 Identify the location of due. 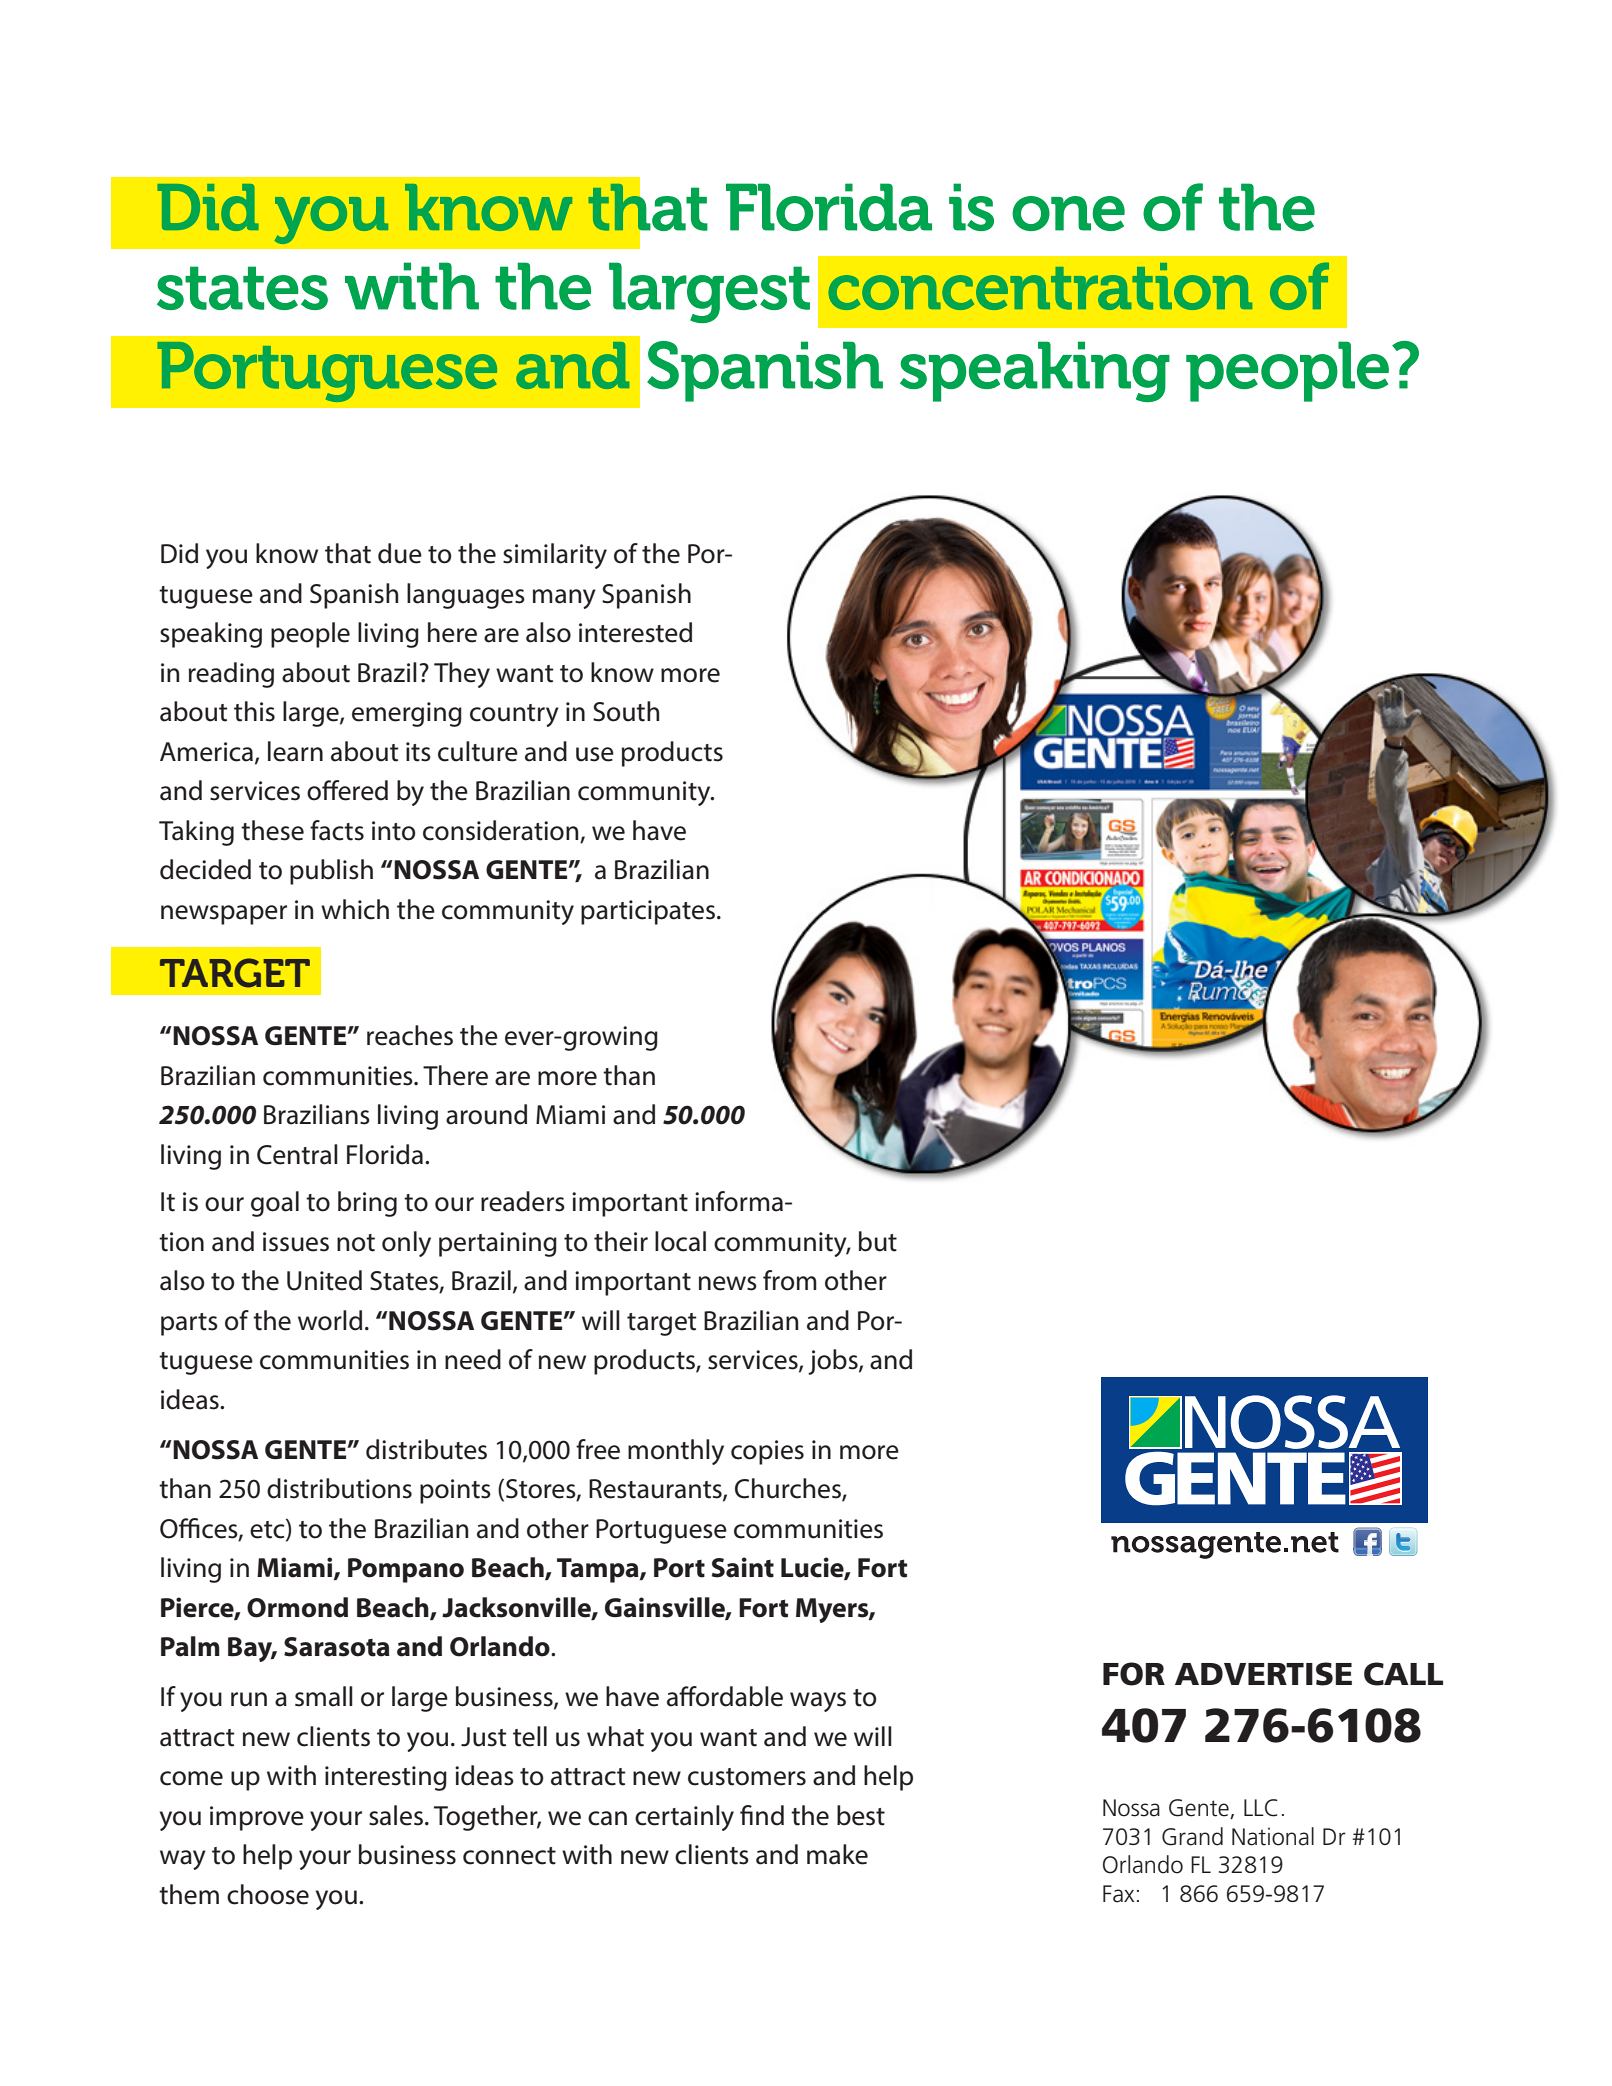
(400, 553).
